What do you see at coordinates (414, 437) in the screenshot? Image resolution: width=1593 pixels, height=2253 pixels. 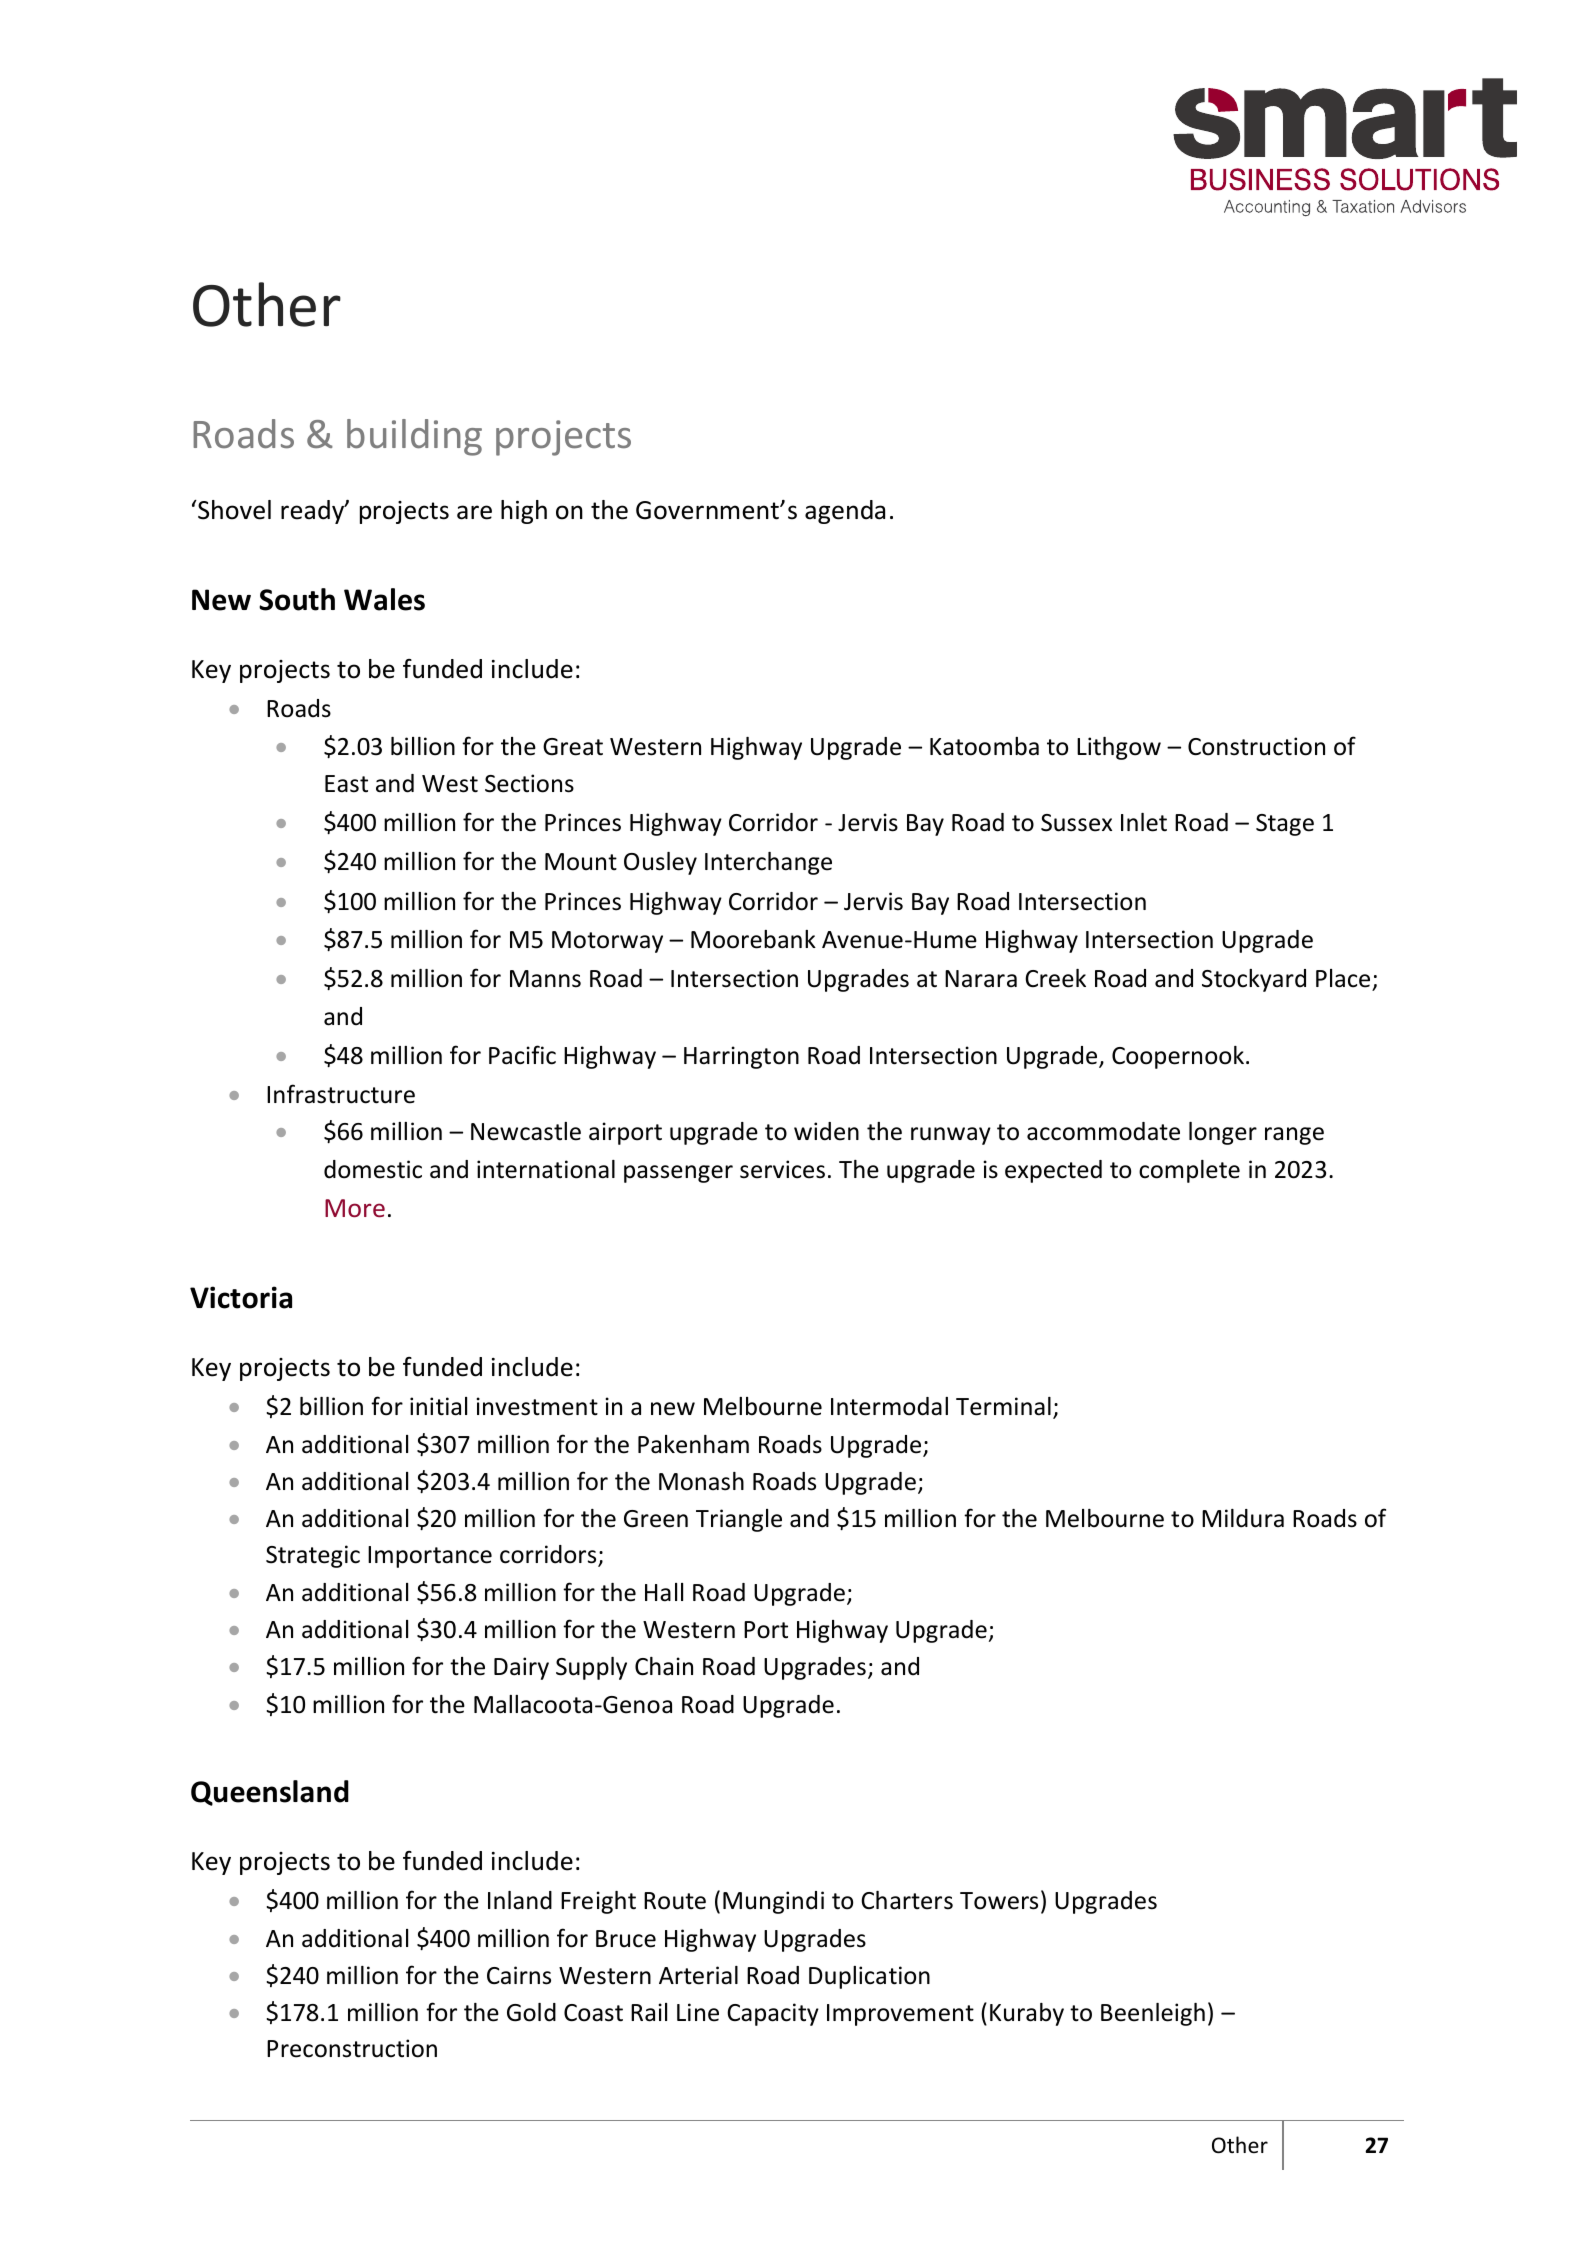 I see `building` at bounding box center [414, 437].
